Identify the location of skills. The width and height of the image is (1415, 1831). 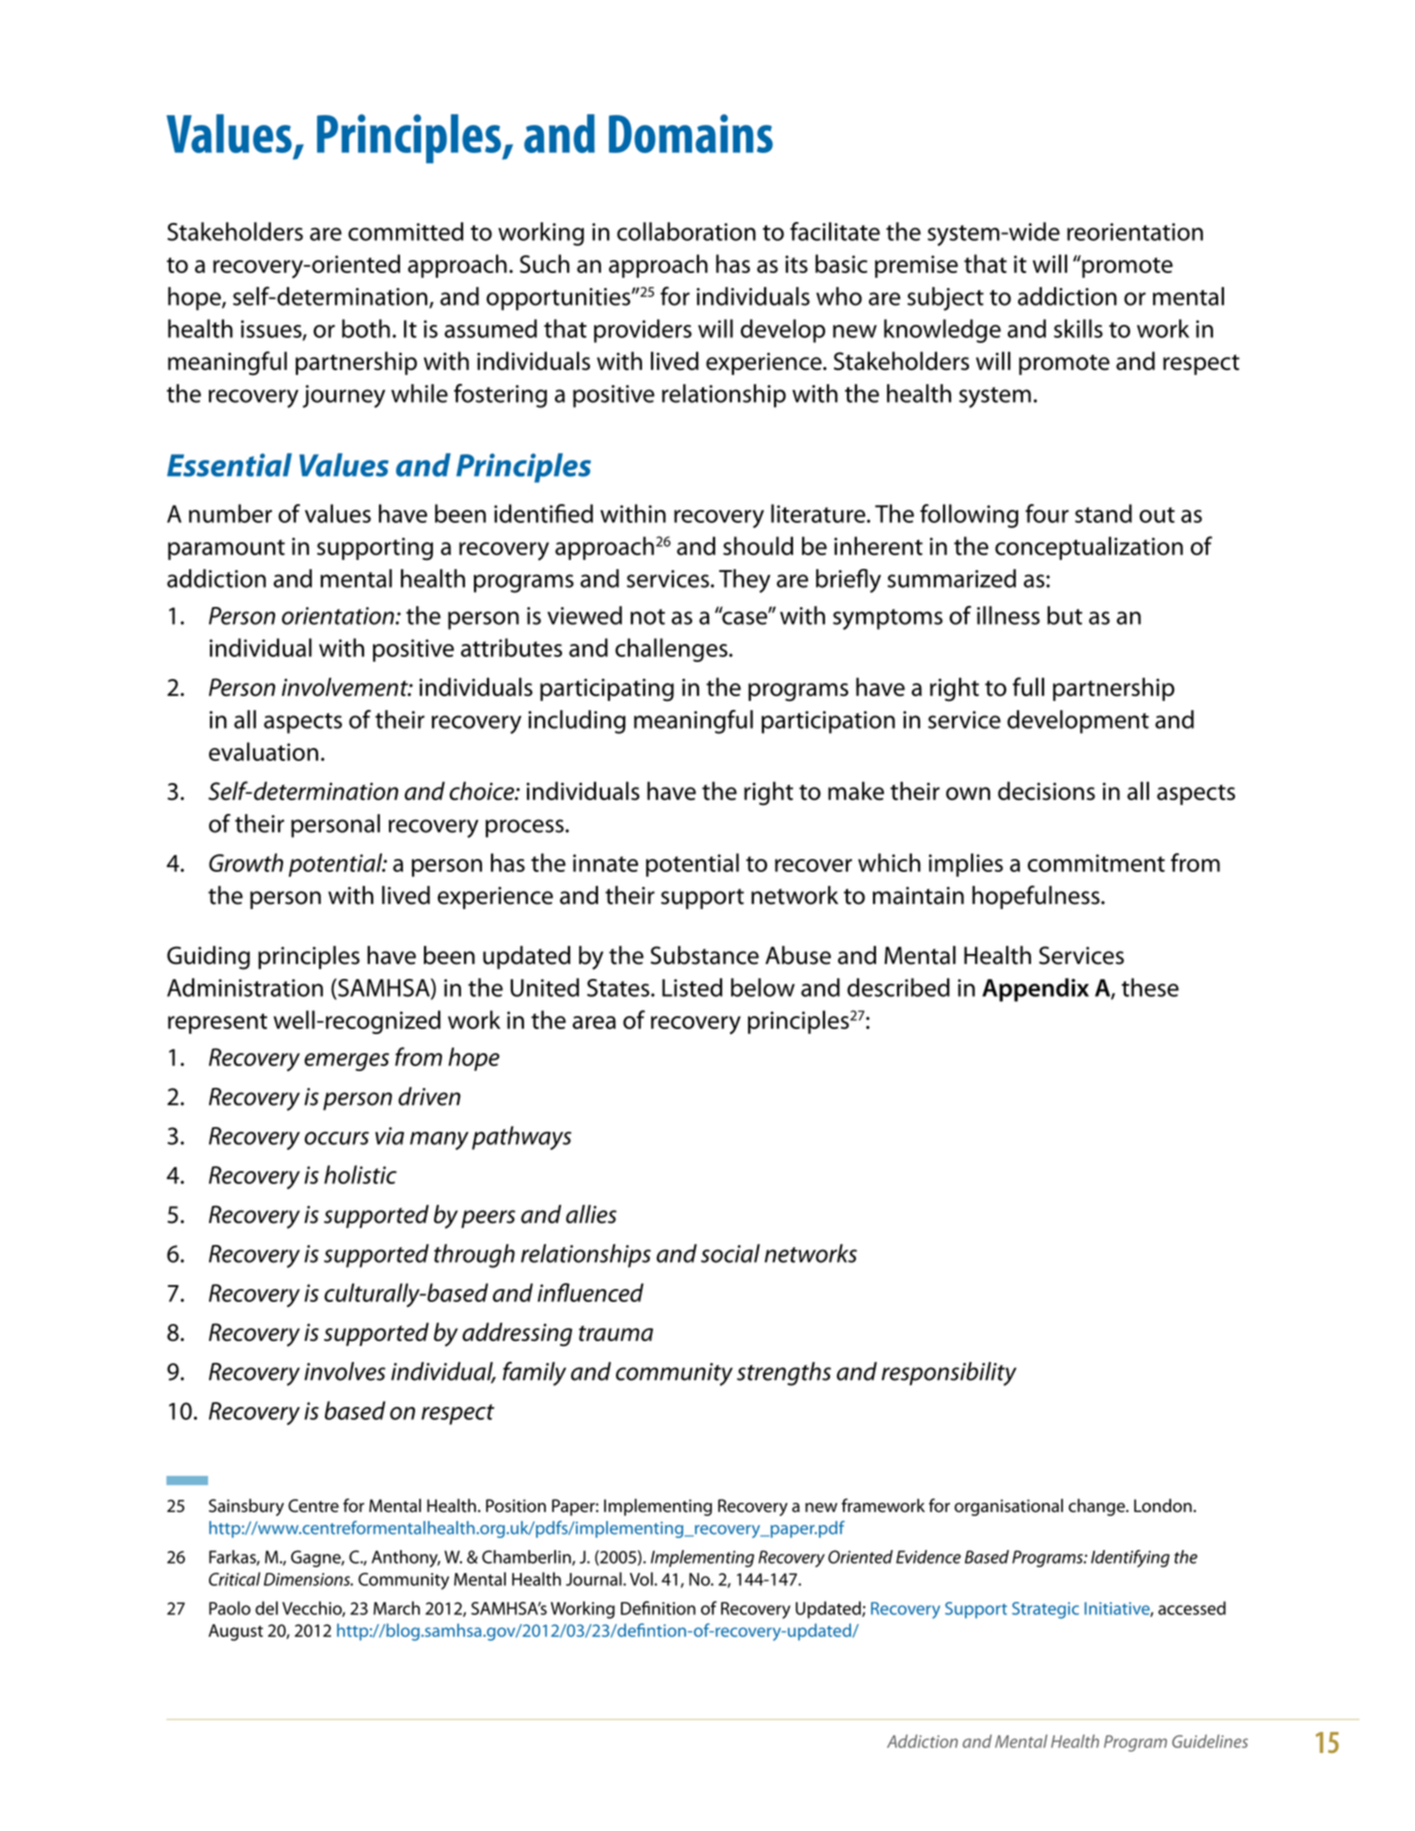
(1078, 328).
